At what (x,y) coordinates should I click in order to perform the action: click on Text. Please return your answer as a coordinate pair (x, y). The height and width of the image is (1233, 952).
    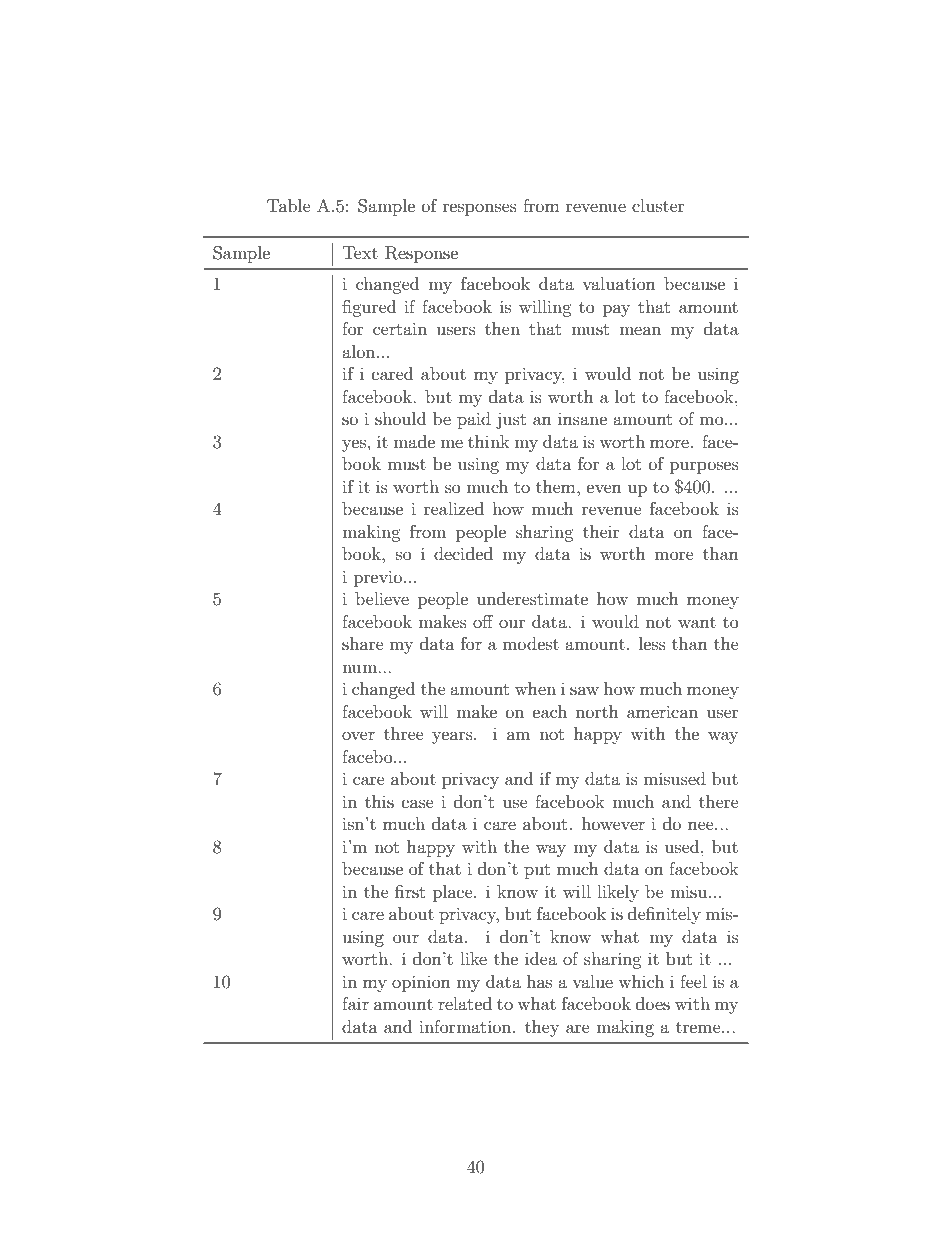
    Looking at the image, I should click on (360, 252).
